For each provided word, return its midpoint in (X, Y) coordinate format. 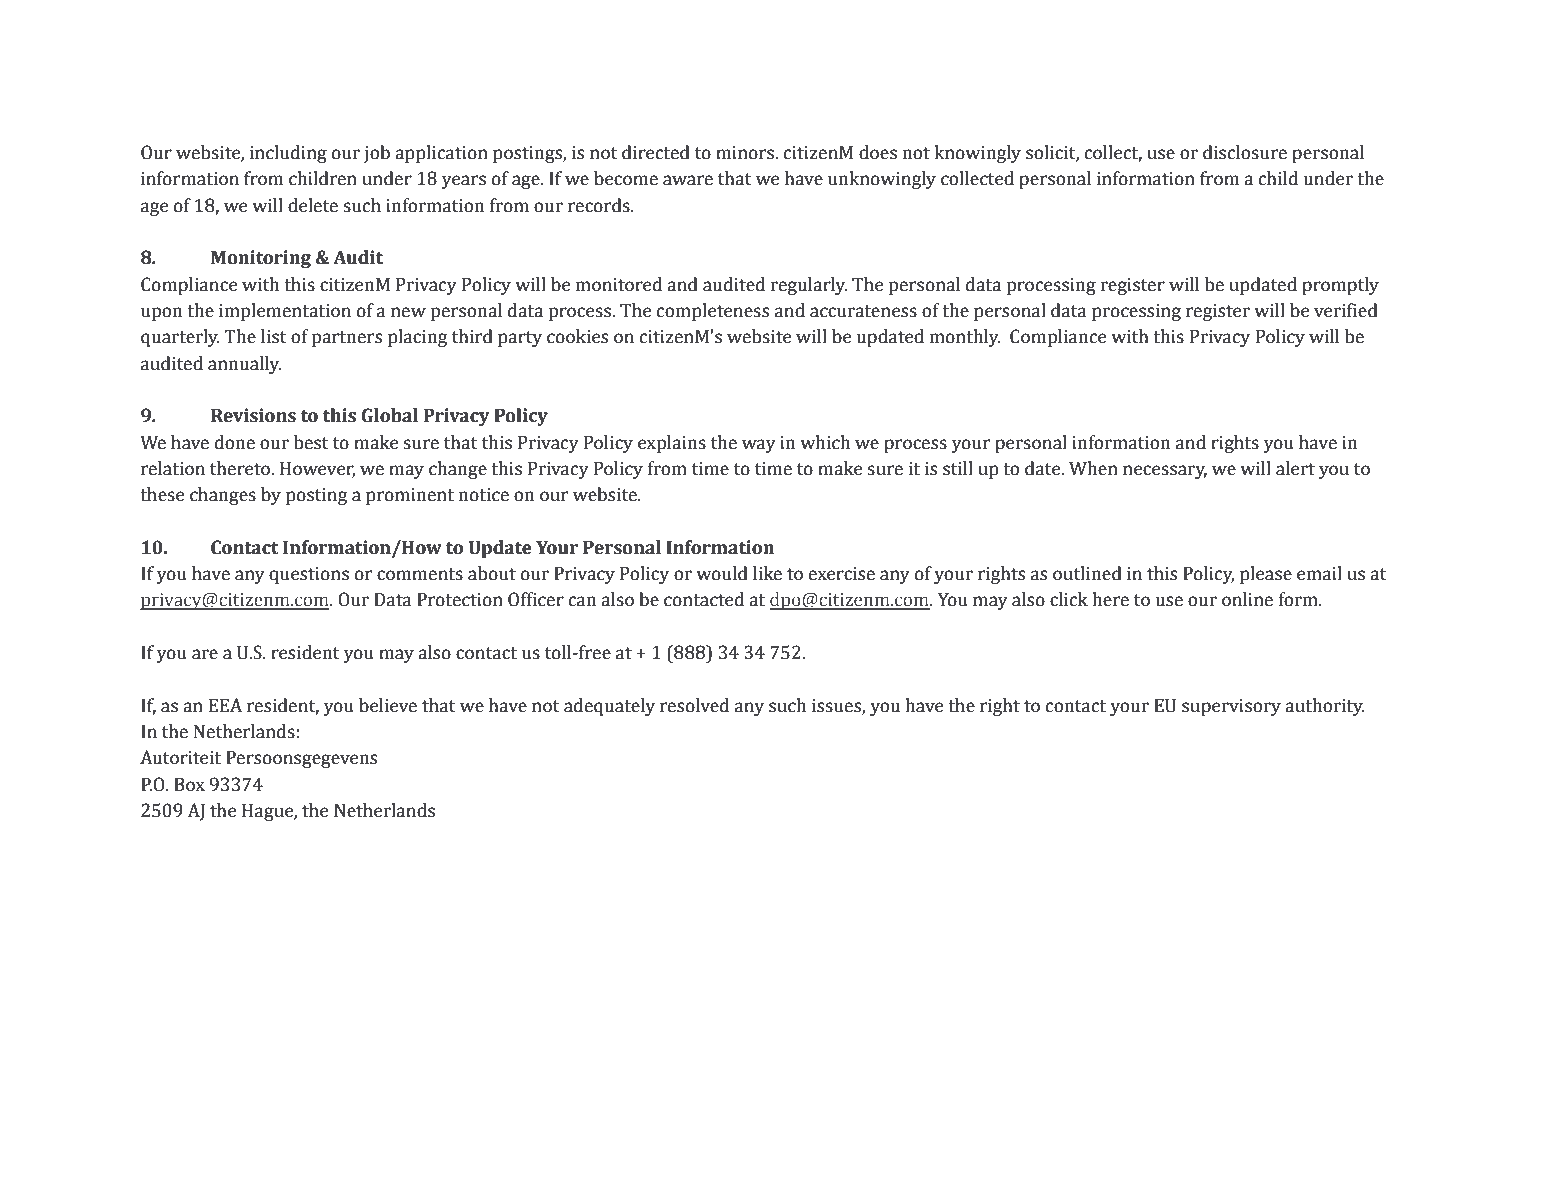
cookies (577, 336)
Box (189, 785)
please (1266, 575)
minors (746, 153)
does (878, 152)
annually (244, 365)
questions (309, 575)
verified (1346, 310)
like (767, 573)
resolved (694, 705)
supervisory (1231, 707)
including (288, 154)
